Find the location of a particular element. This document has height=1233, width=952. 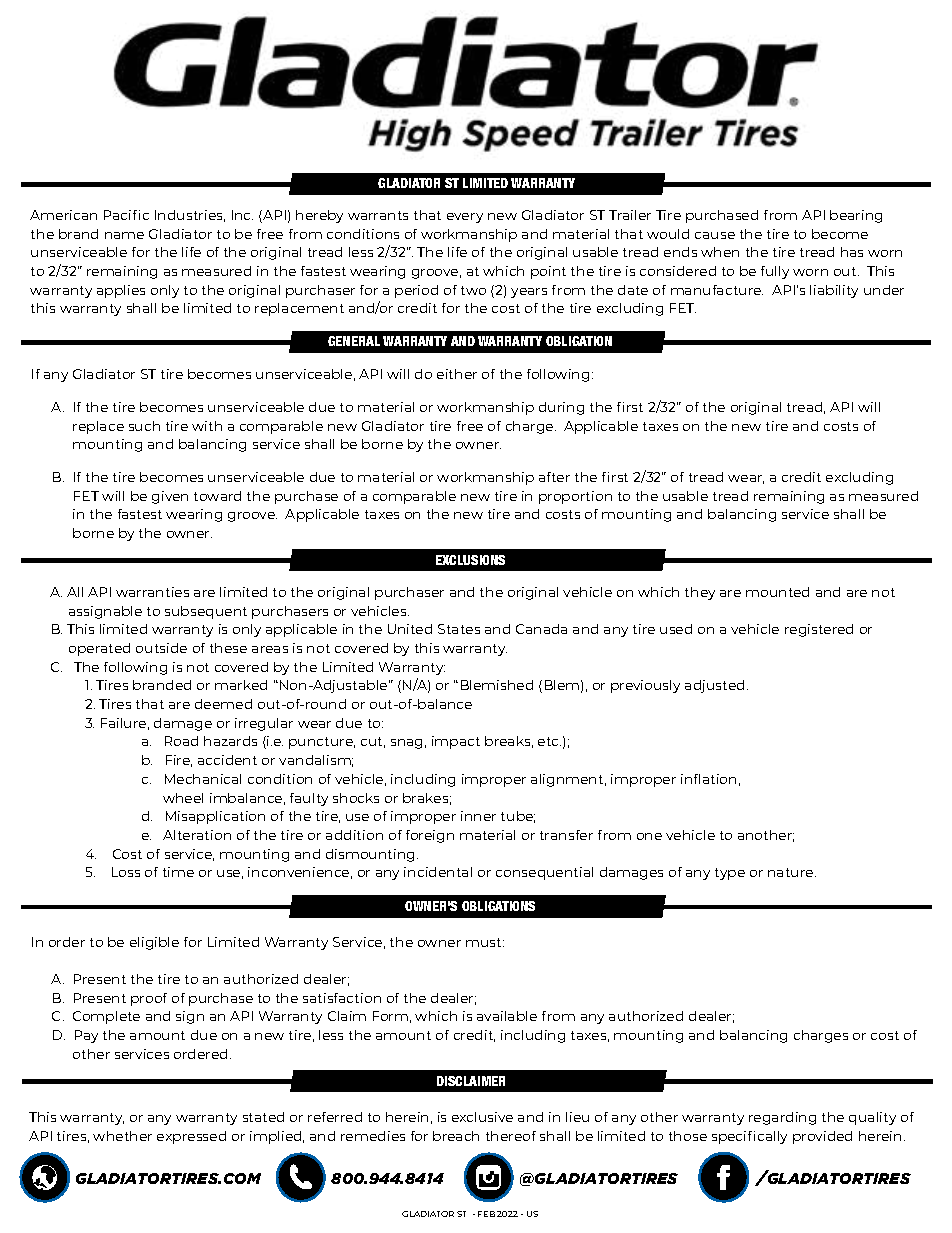

such is located at coordinates (144, 426).
